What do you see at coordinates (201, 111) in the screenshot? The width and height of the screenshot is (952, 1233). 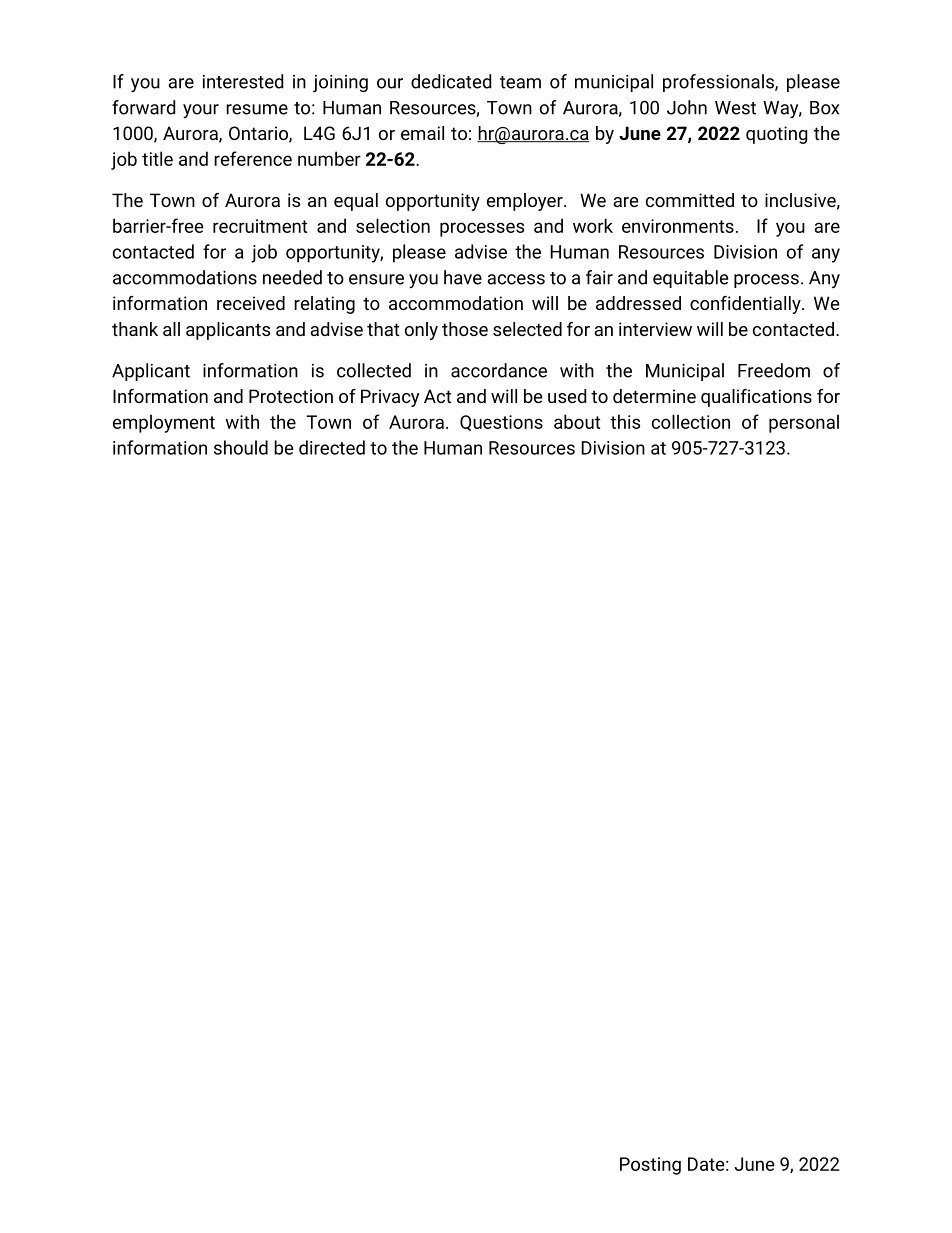 I see `your` at bounding box center [201, 111].
